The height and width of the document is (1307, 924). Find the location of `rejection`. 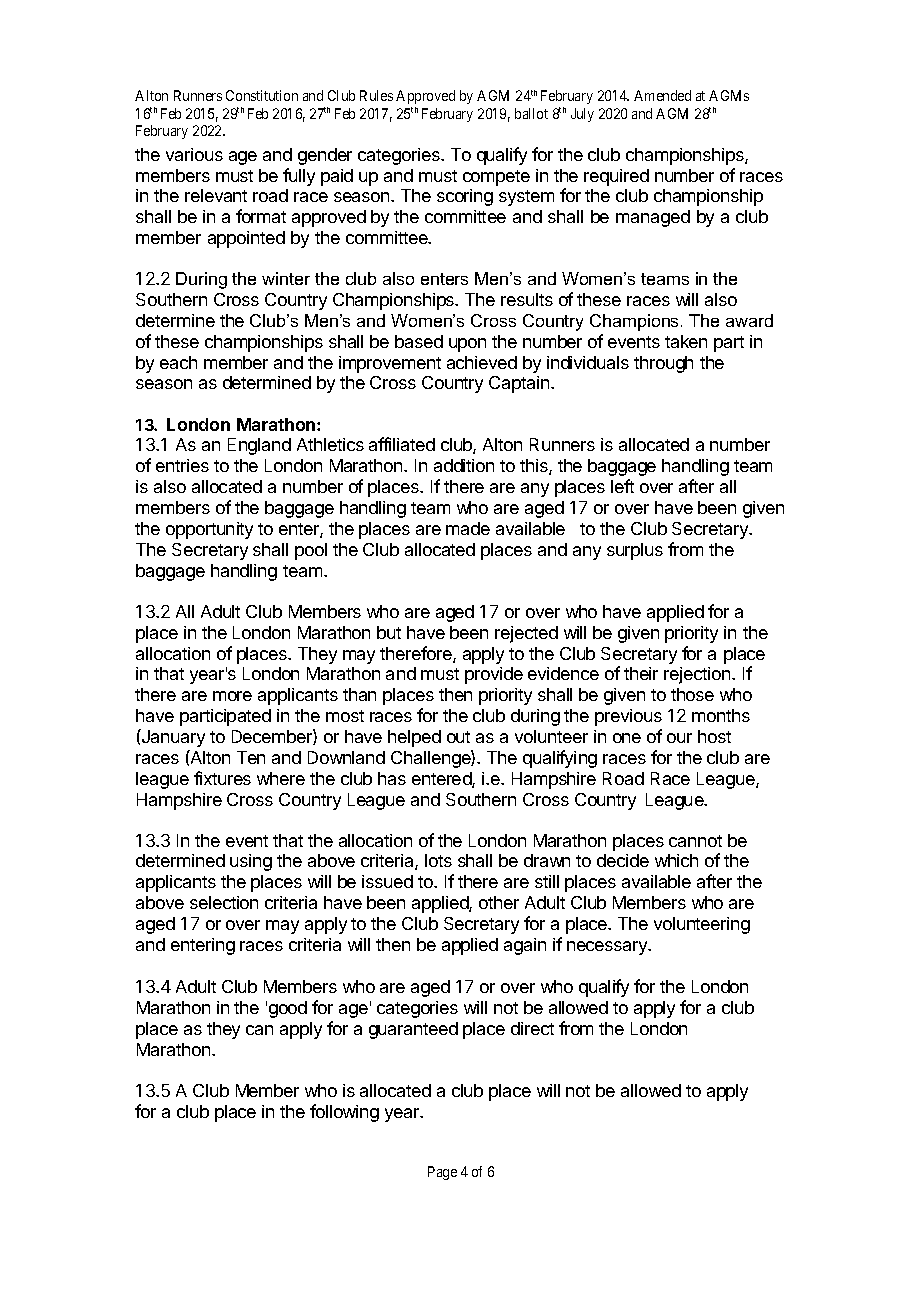

rejection is located at coordinates (697, 675).
